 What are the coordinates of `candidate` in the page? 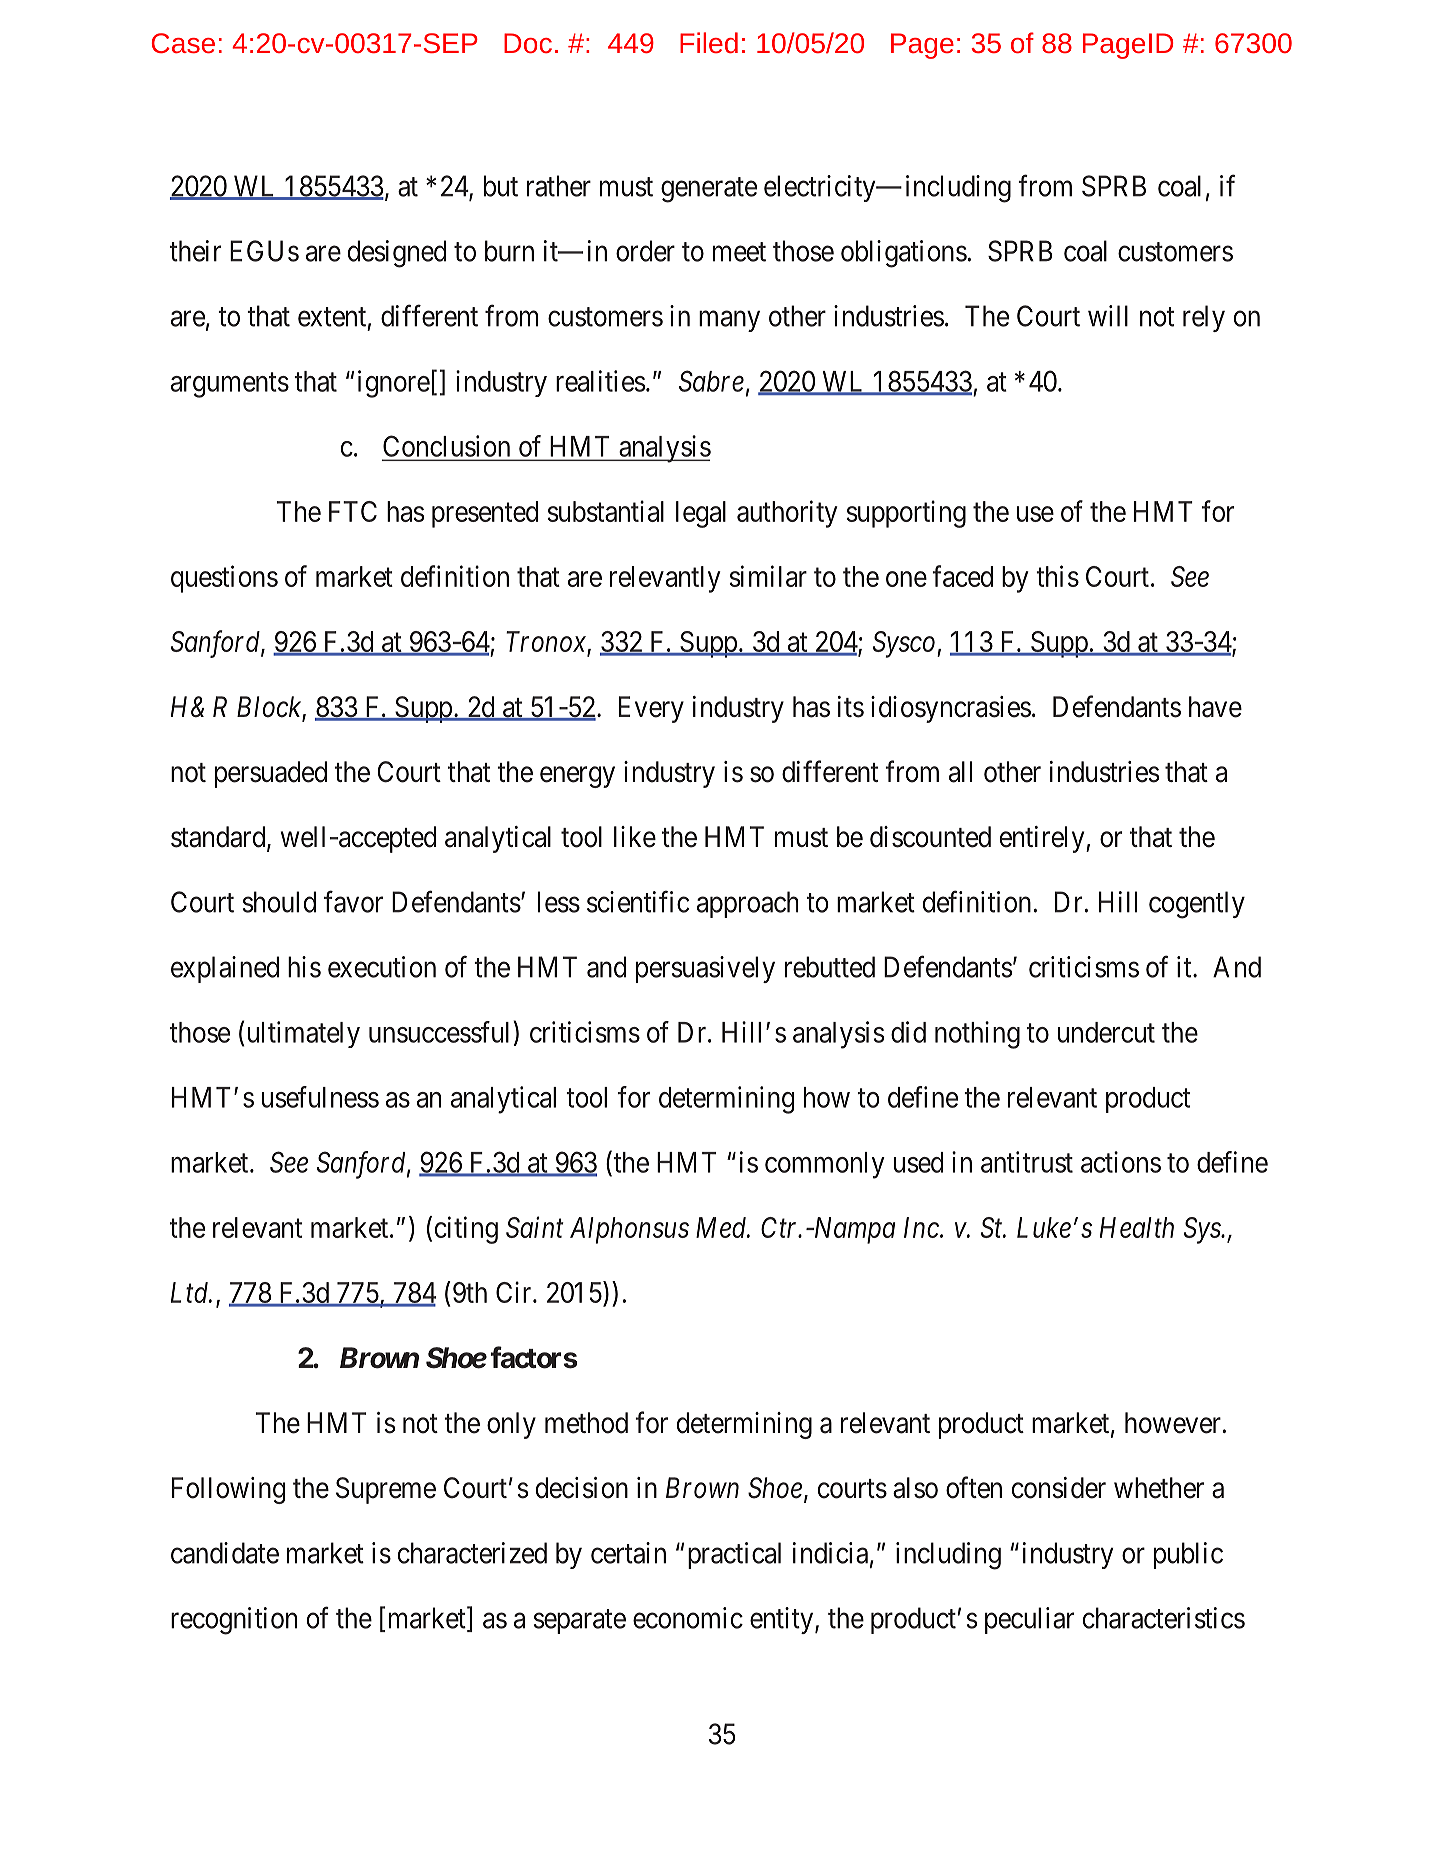 It's located at (225, 1553).
